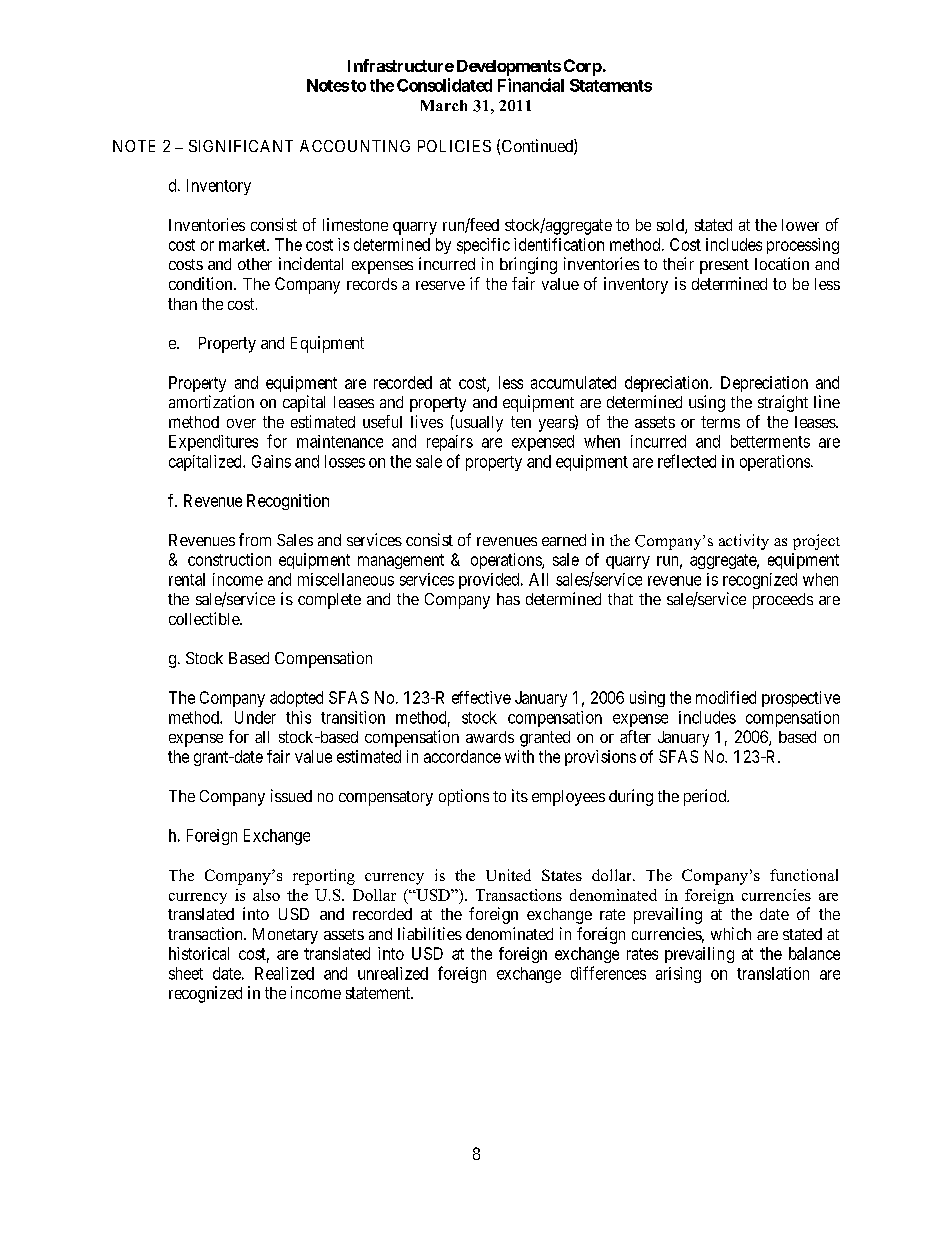 This screenshot has width=952, height=1233. Describe the element at coordinates (531, 85) in the screenshot. I see `Financial` at that location.
